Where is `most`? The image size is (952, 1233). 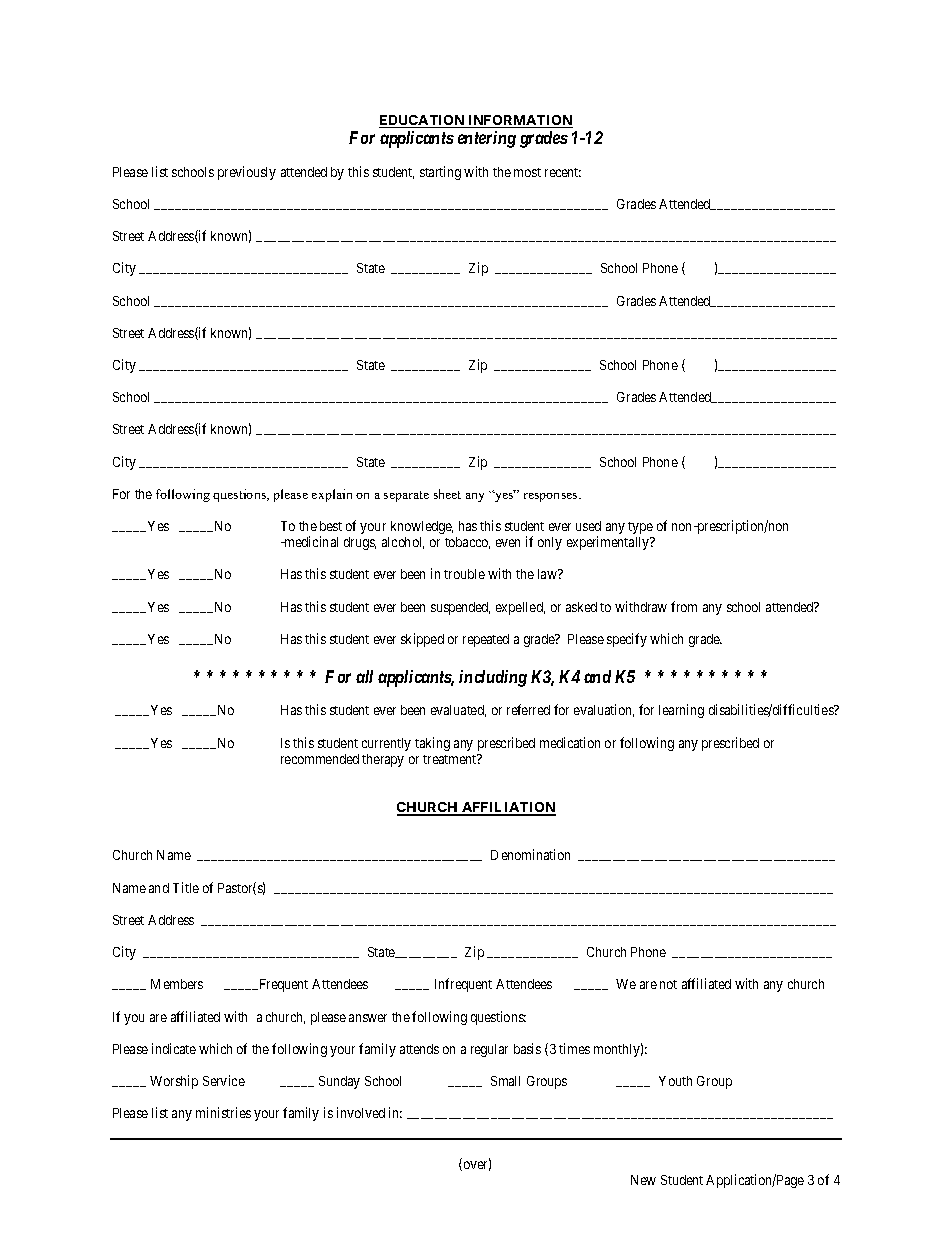
most is located at coordinates (527, 172).
